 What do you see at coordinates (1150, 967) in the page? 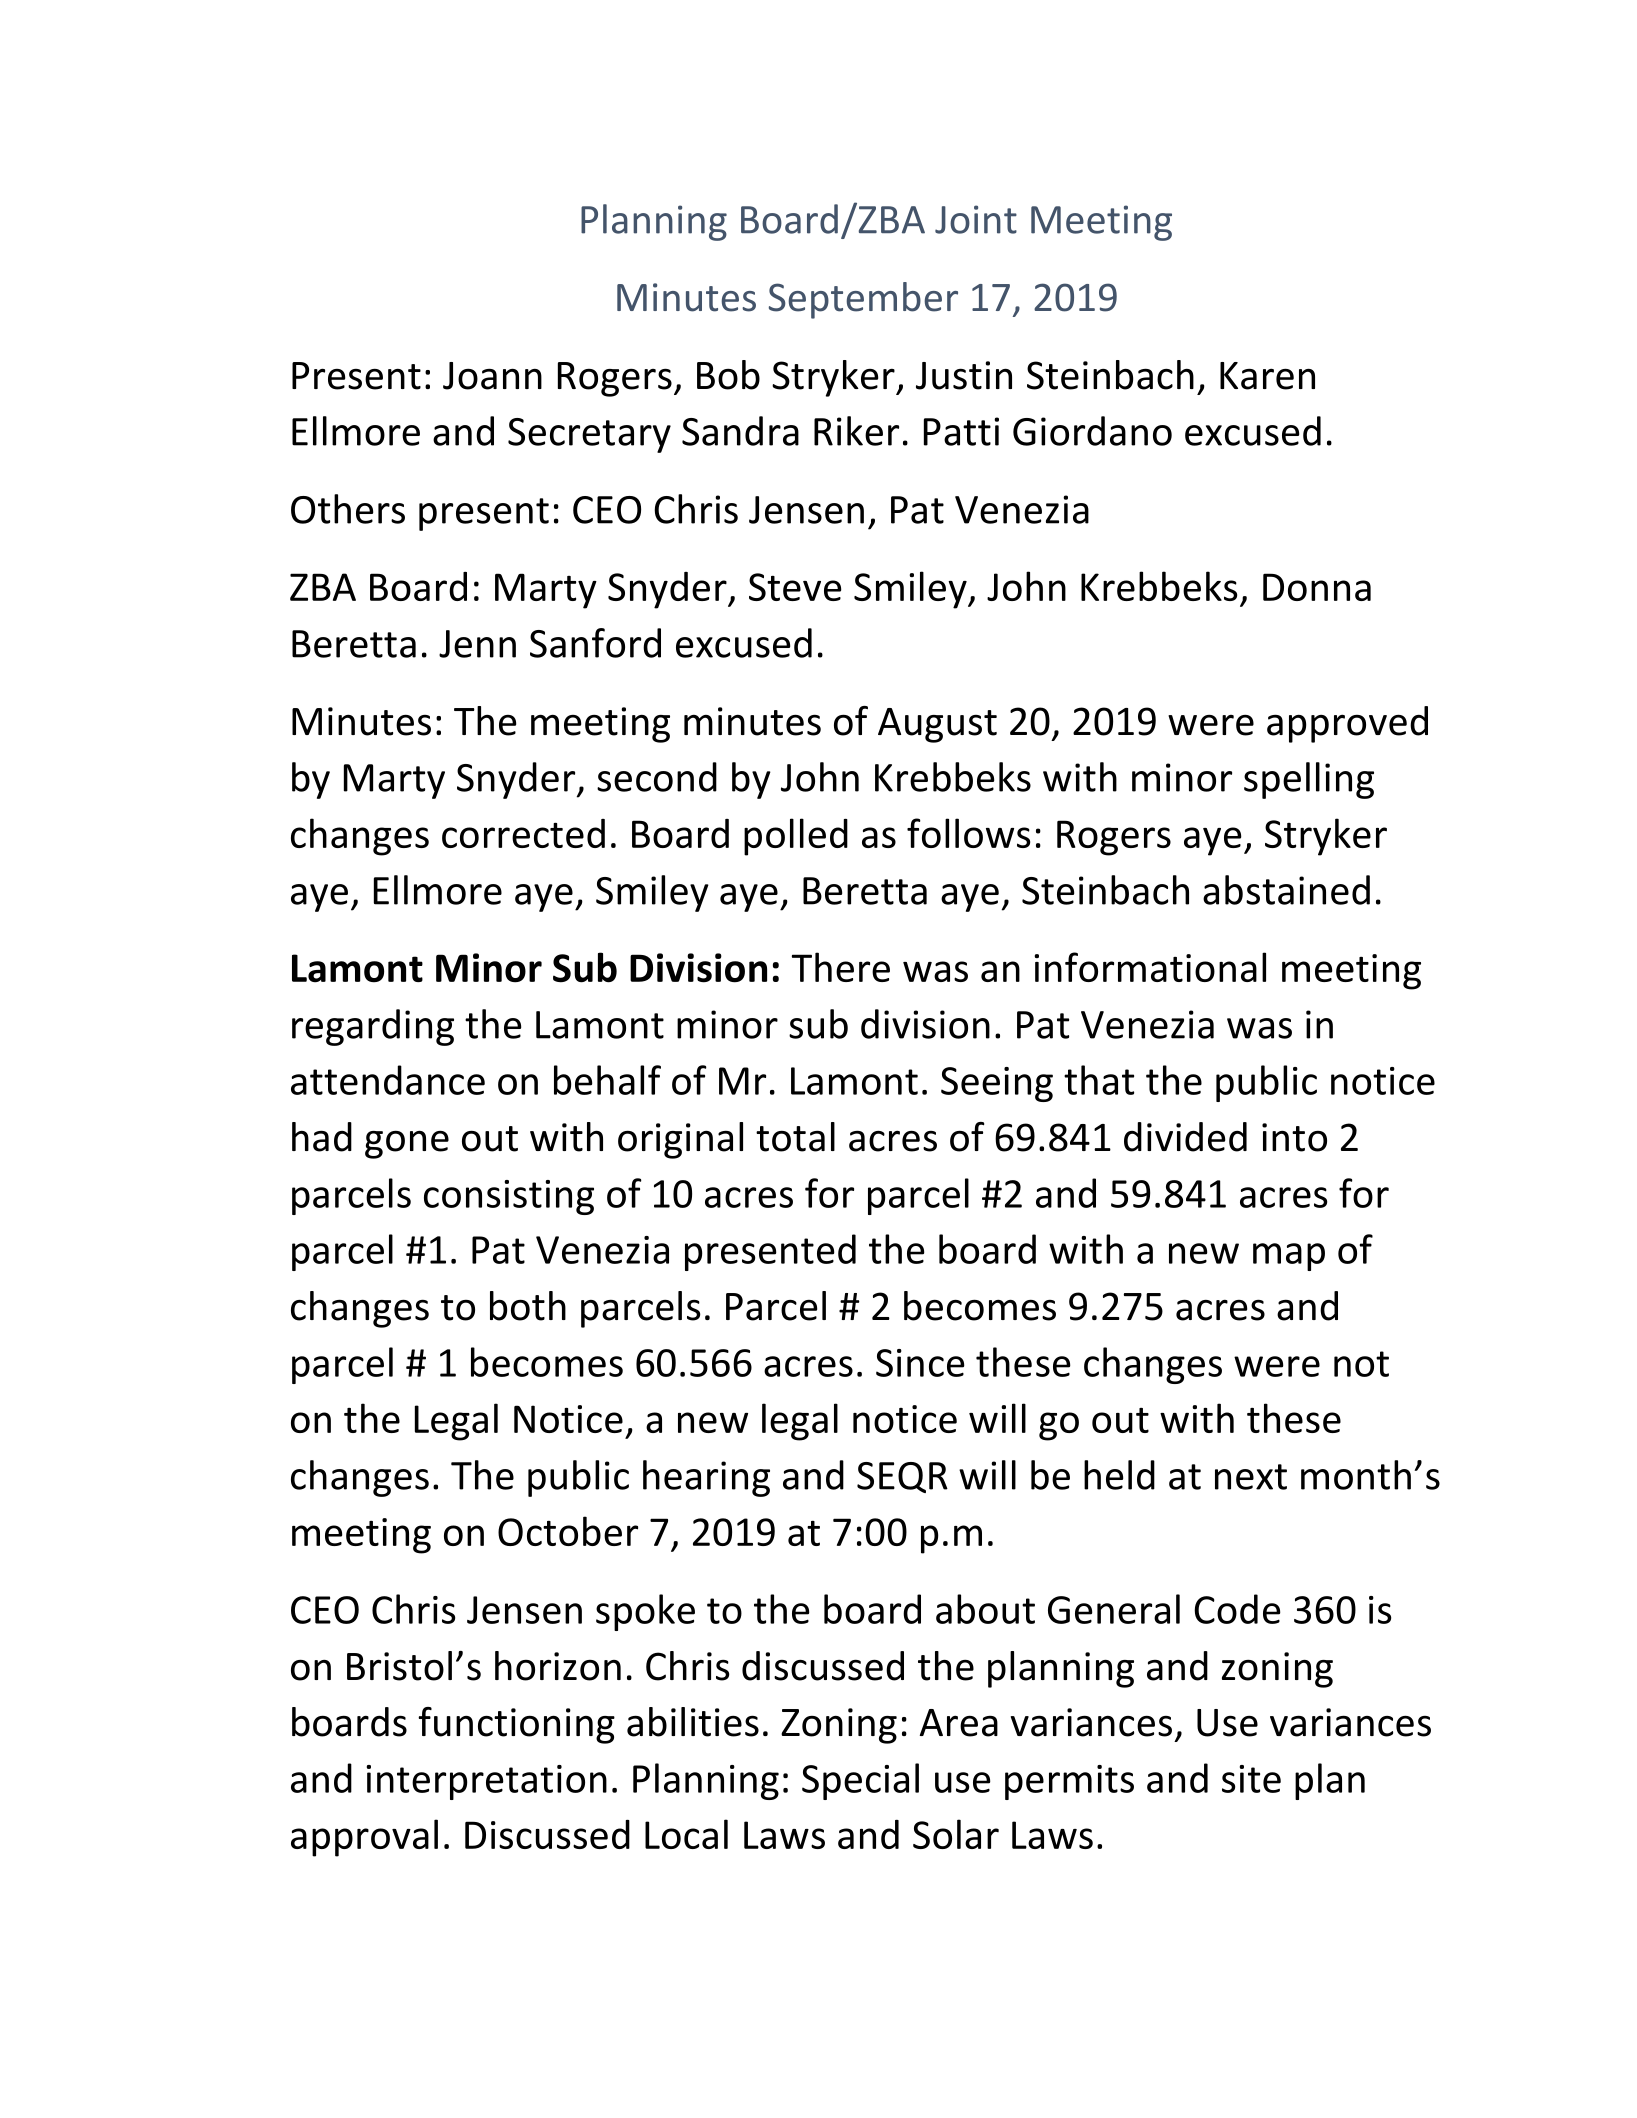
I see `informational` at bounding box center [1150, 967].
